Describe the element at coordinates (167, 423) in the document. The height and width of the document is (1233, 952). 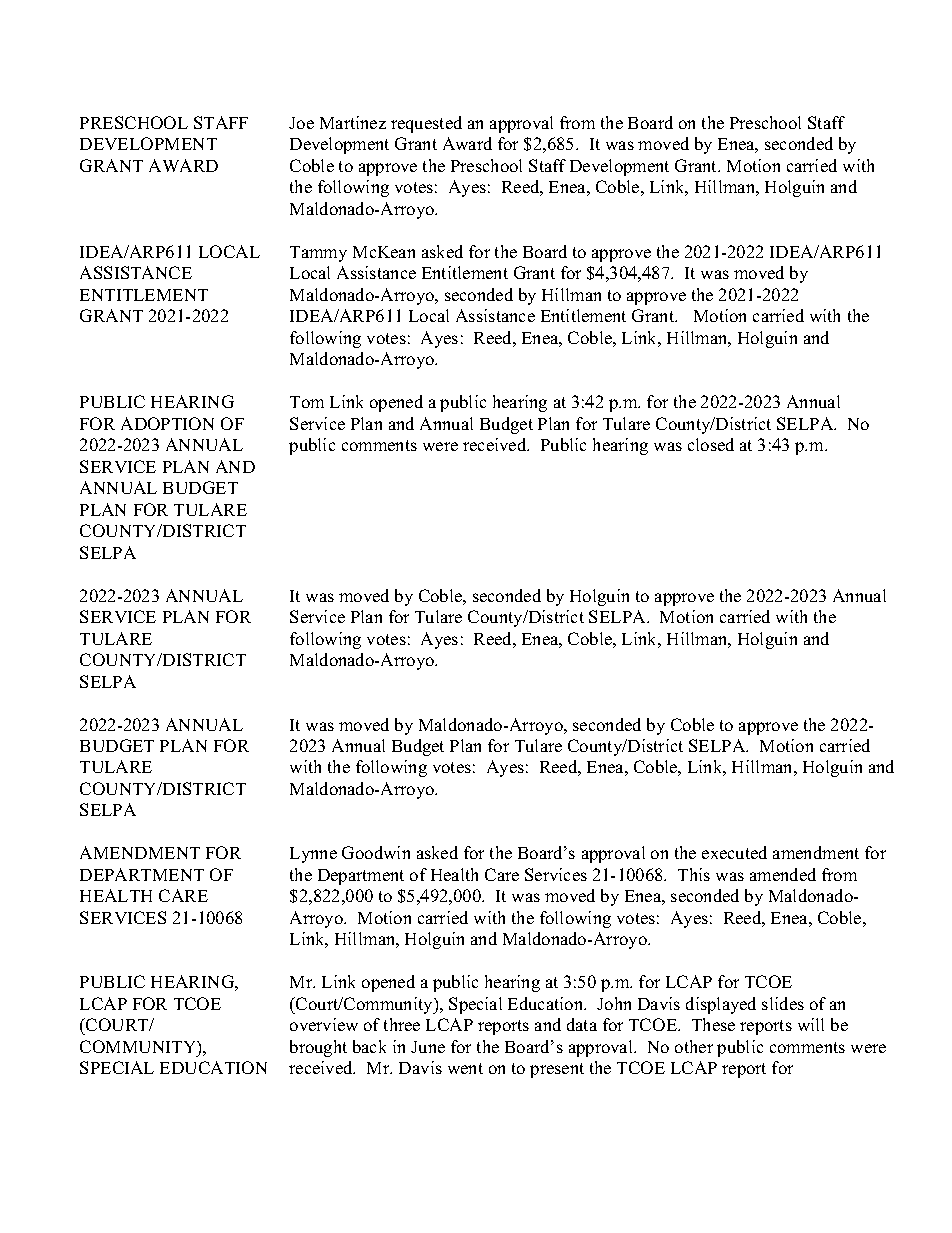
I see `ADOPTION` at that location.
